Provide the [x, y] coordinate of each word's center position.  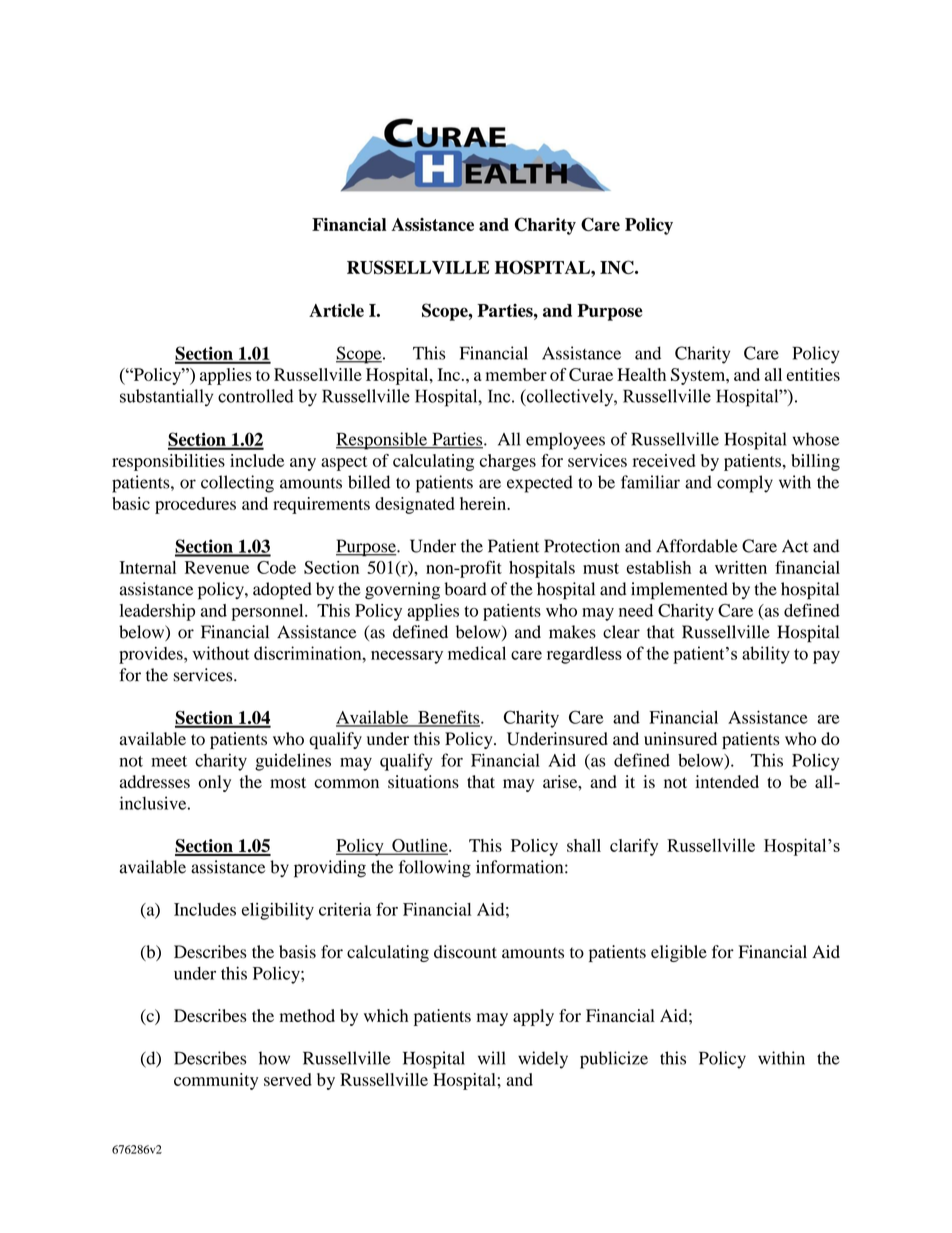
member [516, 374]
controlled [256, 396]
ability [766, 655]
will [492, 1058]
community [216, 1081]
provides [152, 655]
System [699, 376]
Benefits [449, 718]
